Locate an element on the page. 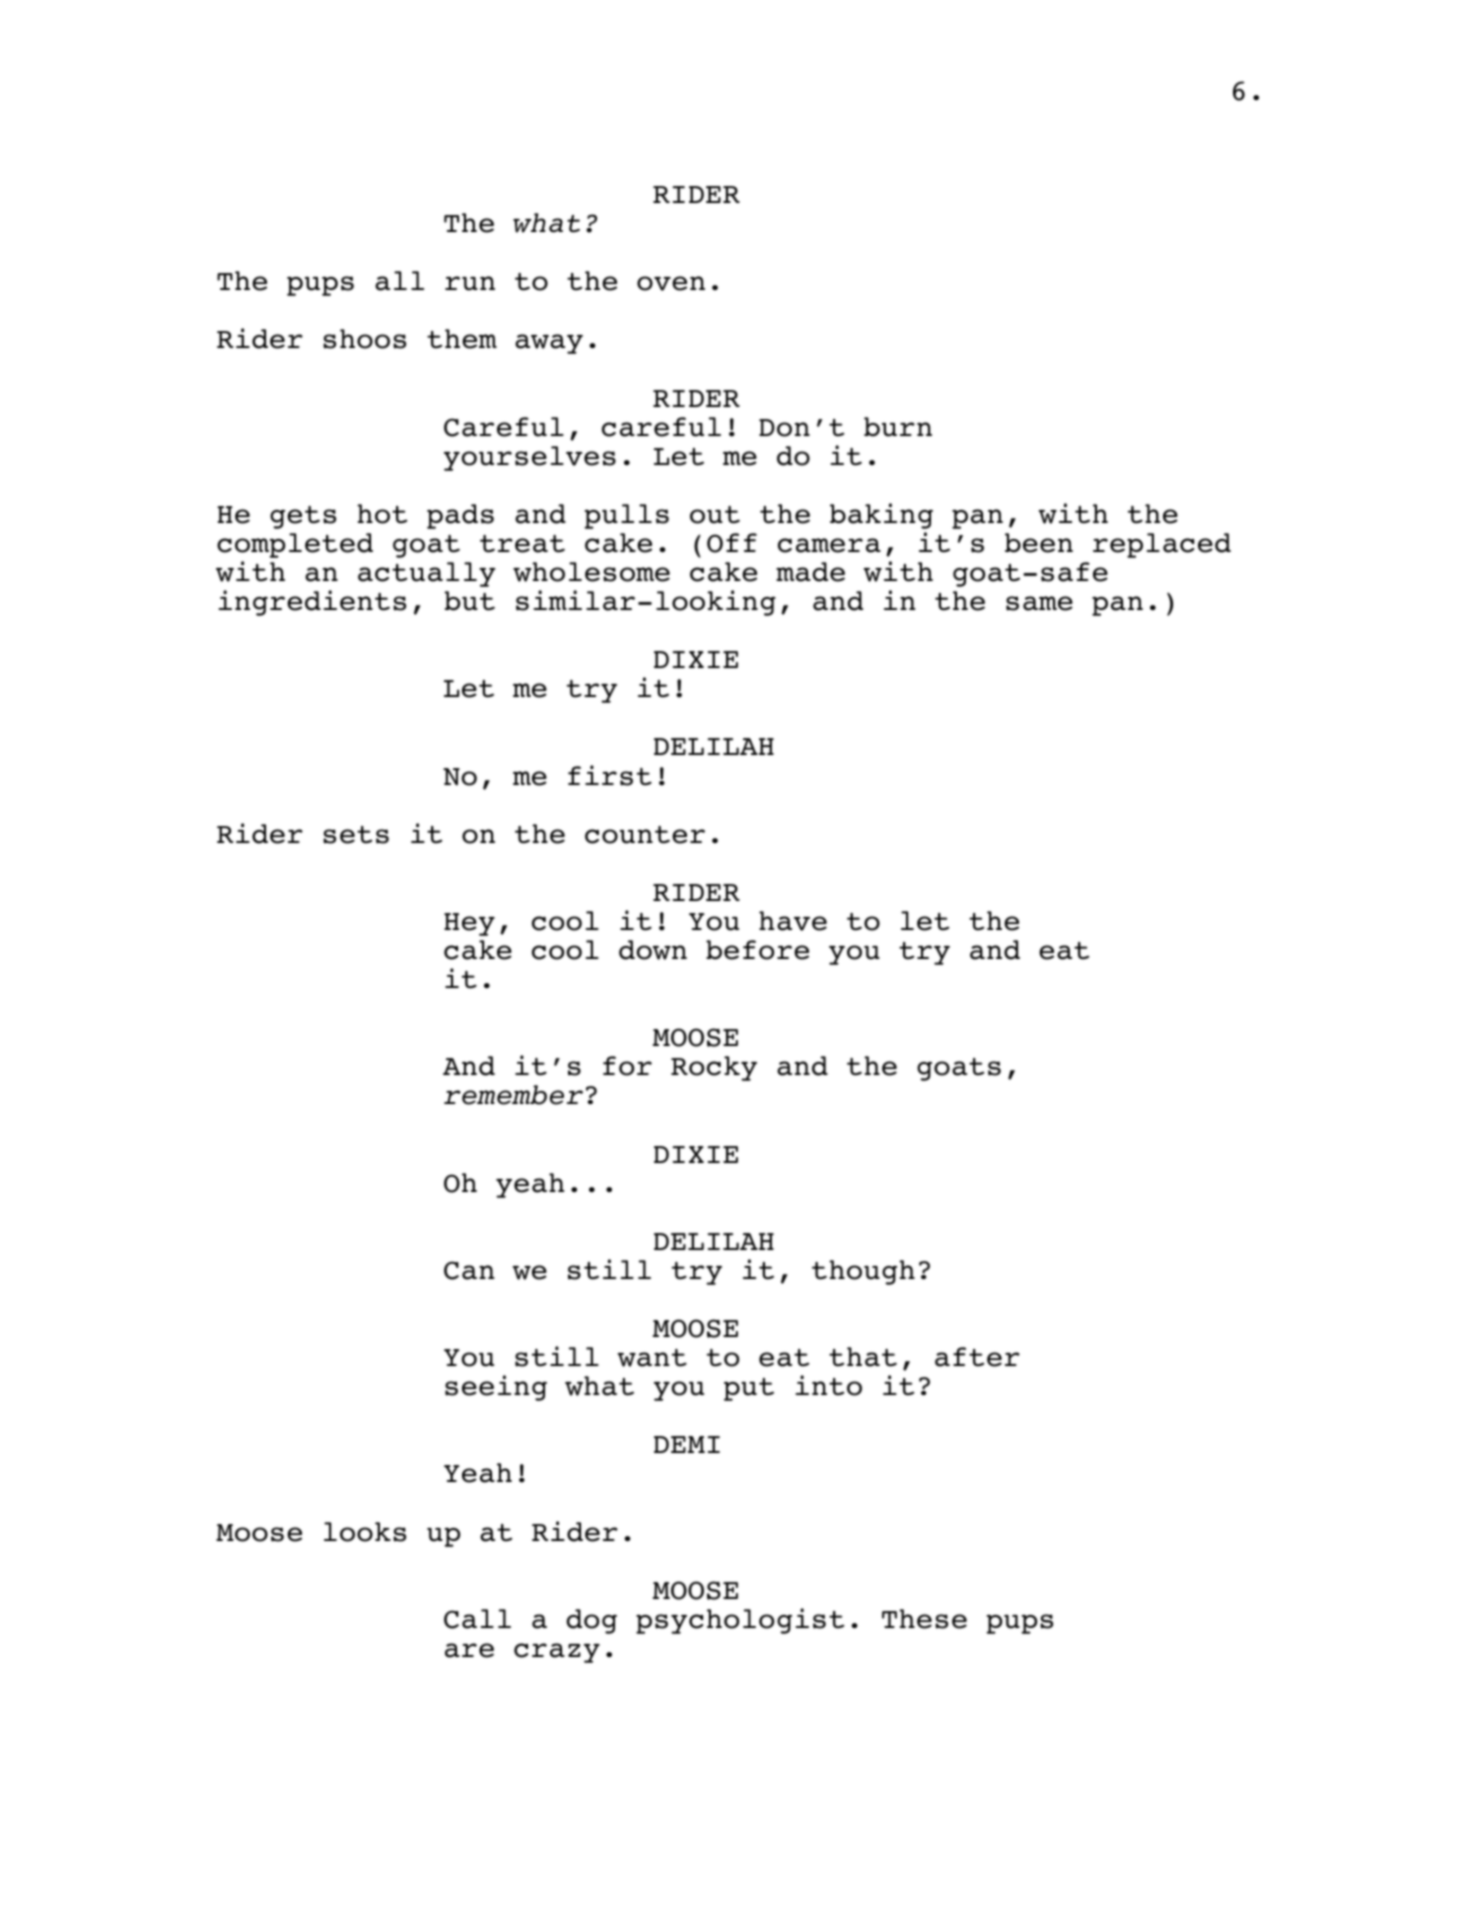 This image has width=1483, height=1919. first is located at coordinates (610, 775).
